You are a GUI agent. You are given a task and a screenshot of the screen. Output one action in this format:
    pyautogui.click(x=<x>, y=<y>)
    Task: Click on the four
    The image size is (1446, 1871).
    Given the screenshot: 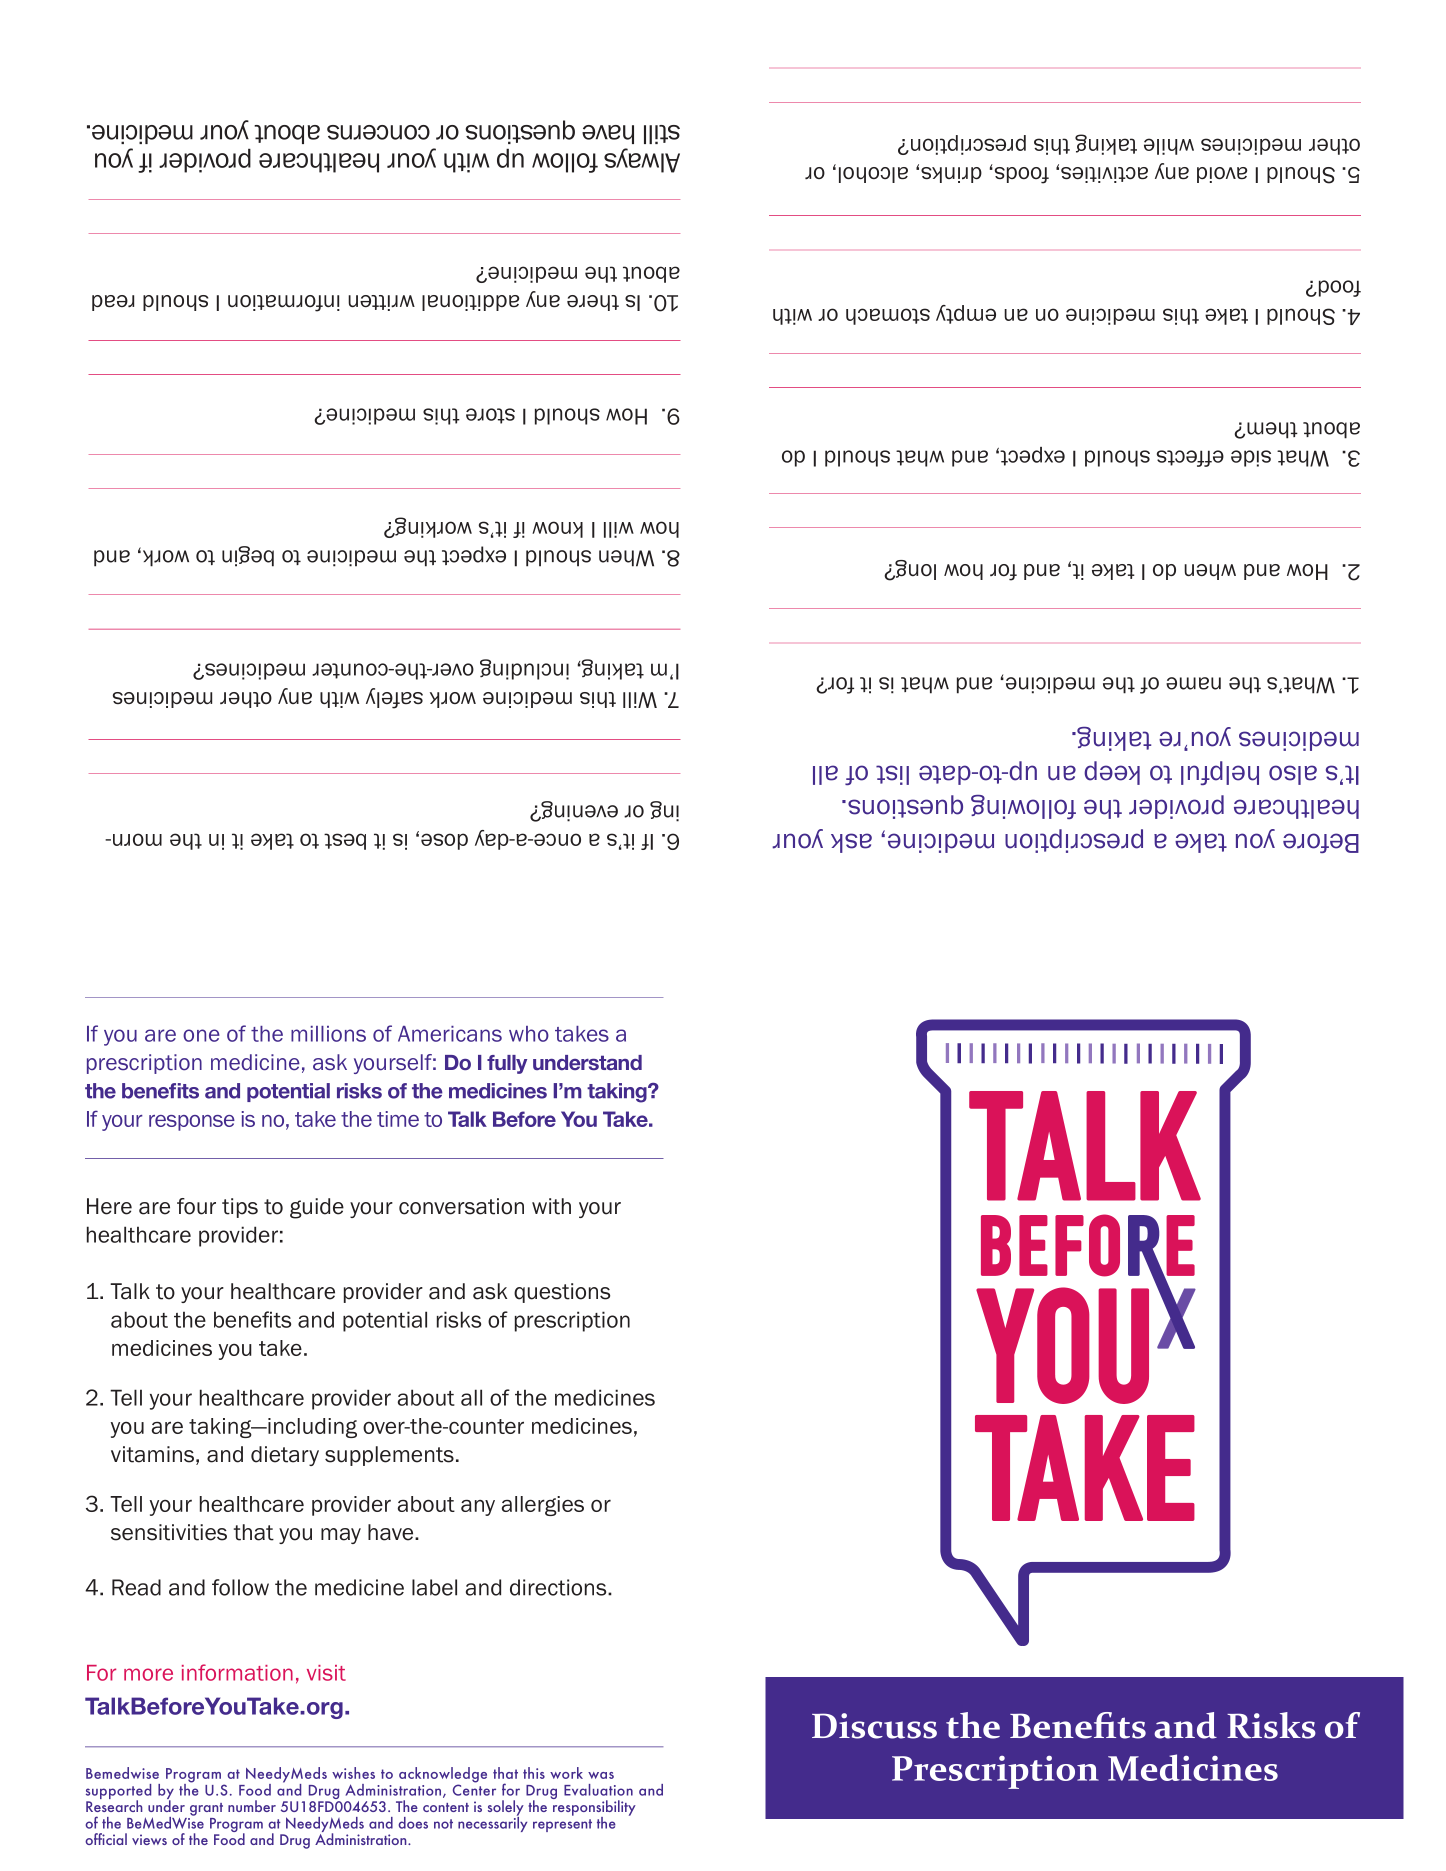 What is the action you would take?
    pyautogui.click(x=196, y=1206)
